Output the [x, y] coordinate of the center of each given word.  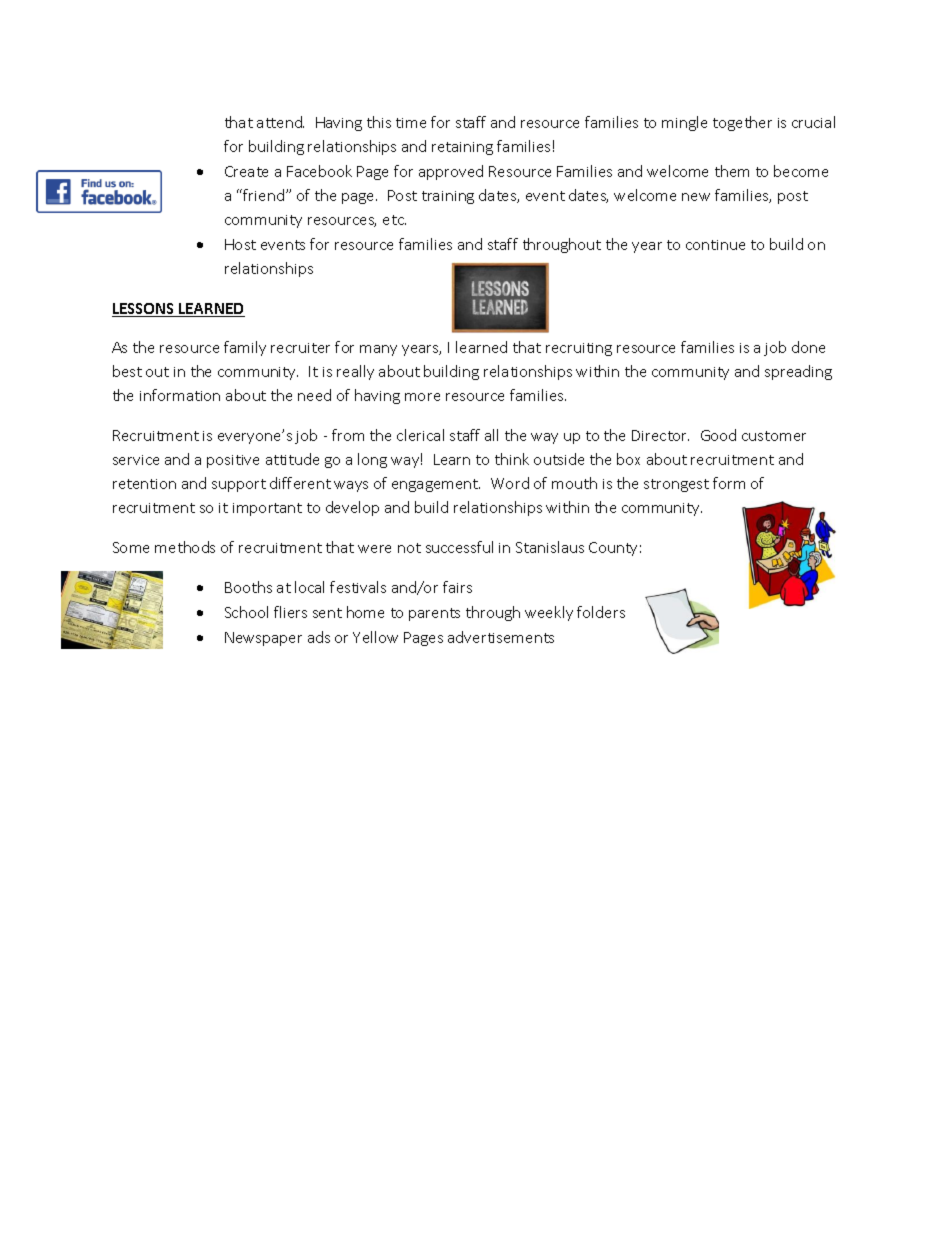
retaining [462, 148]
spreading [798, 372]
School [246, 612]
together [742, 123]
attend [280, 122]
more [422, 397]
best [127, 371]
